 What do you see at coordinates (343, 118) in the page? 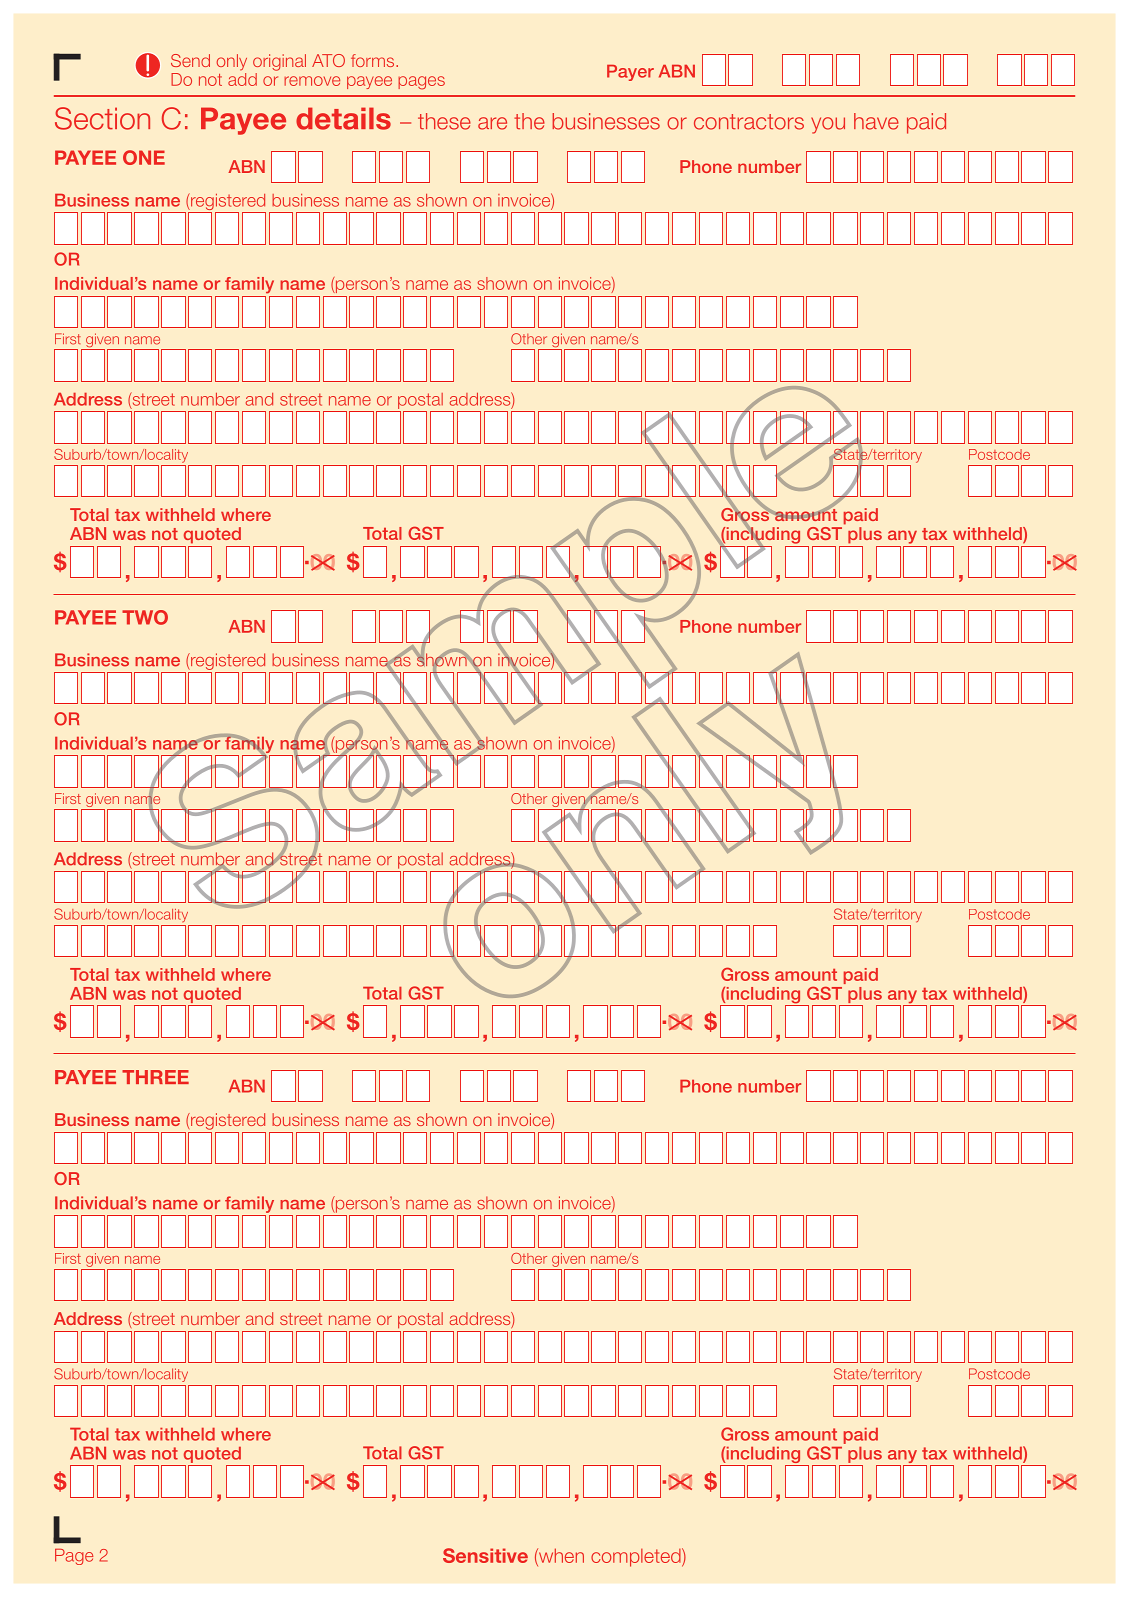
I see `details` at bounding box center [343, 118].
